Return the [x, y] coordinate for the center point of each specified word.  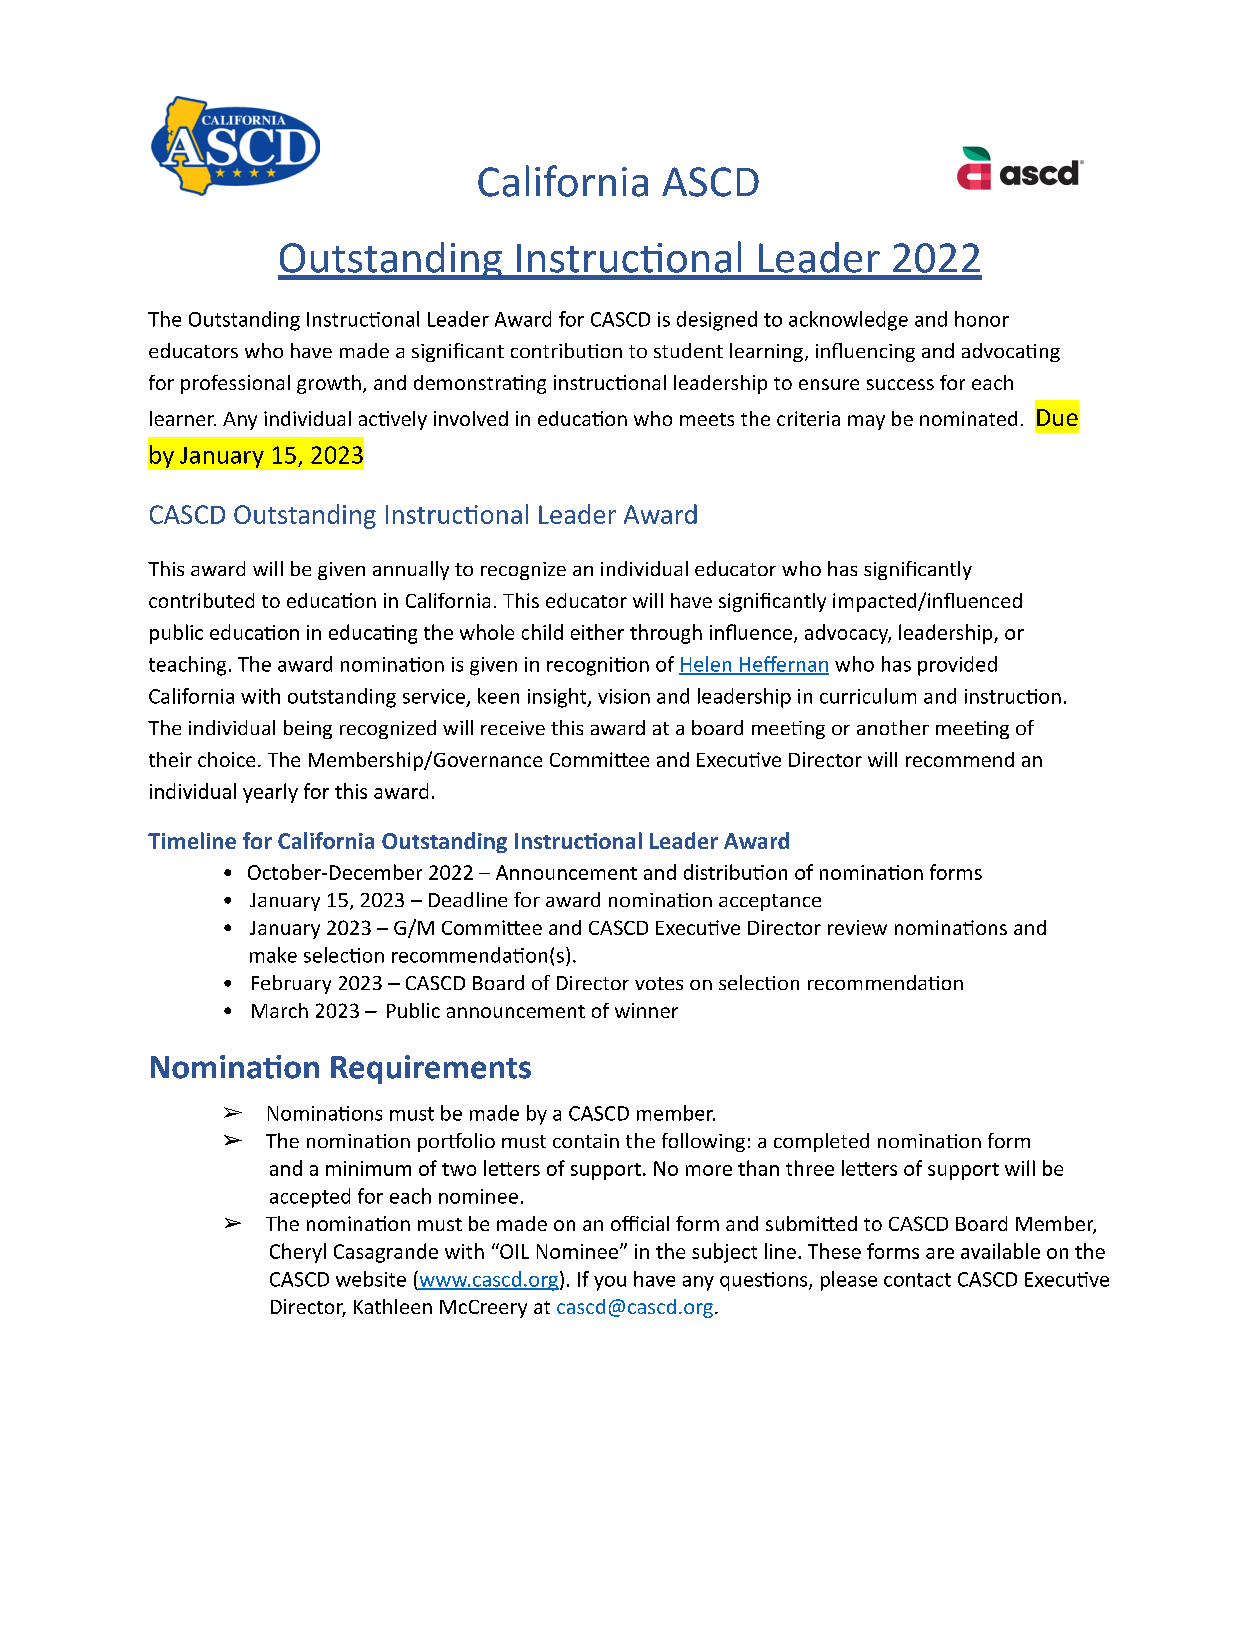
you [610, 1283]
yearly [270, 793]
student [688, 350]
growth [329, 384]
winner [646, 1010]
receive [513, 728]
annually [411, 570]
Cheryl [298, 1253]
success [900, 384]
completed [821, 1142]
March [280, 1010]
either [597, 632]
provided [957, 666]
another [893, 727]
